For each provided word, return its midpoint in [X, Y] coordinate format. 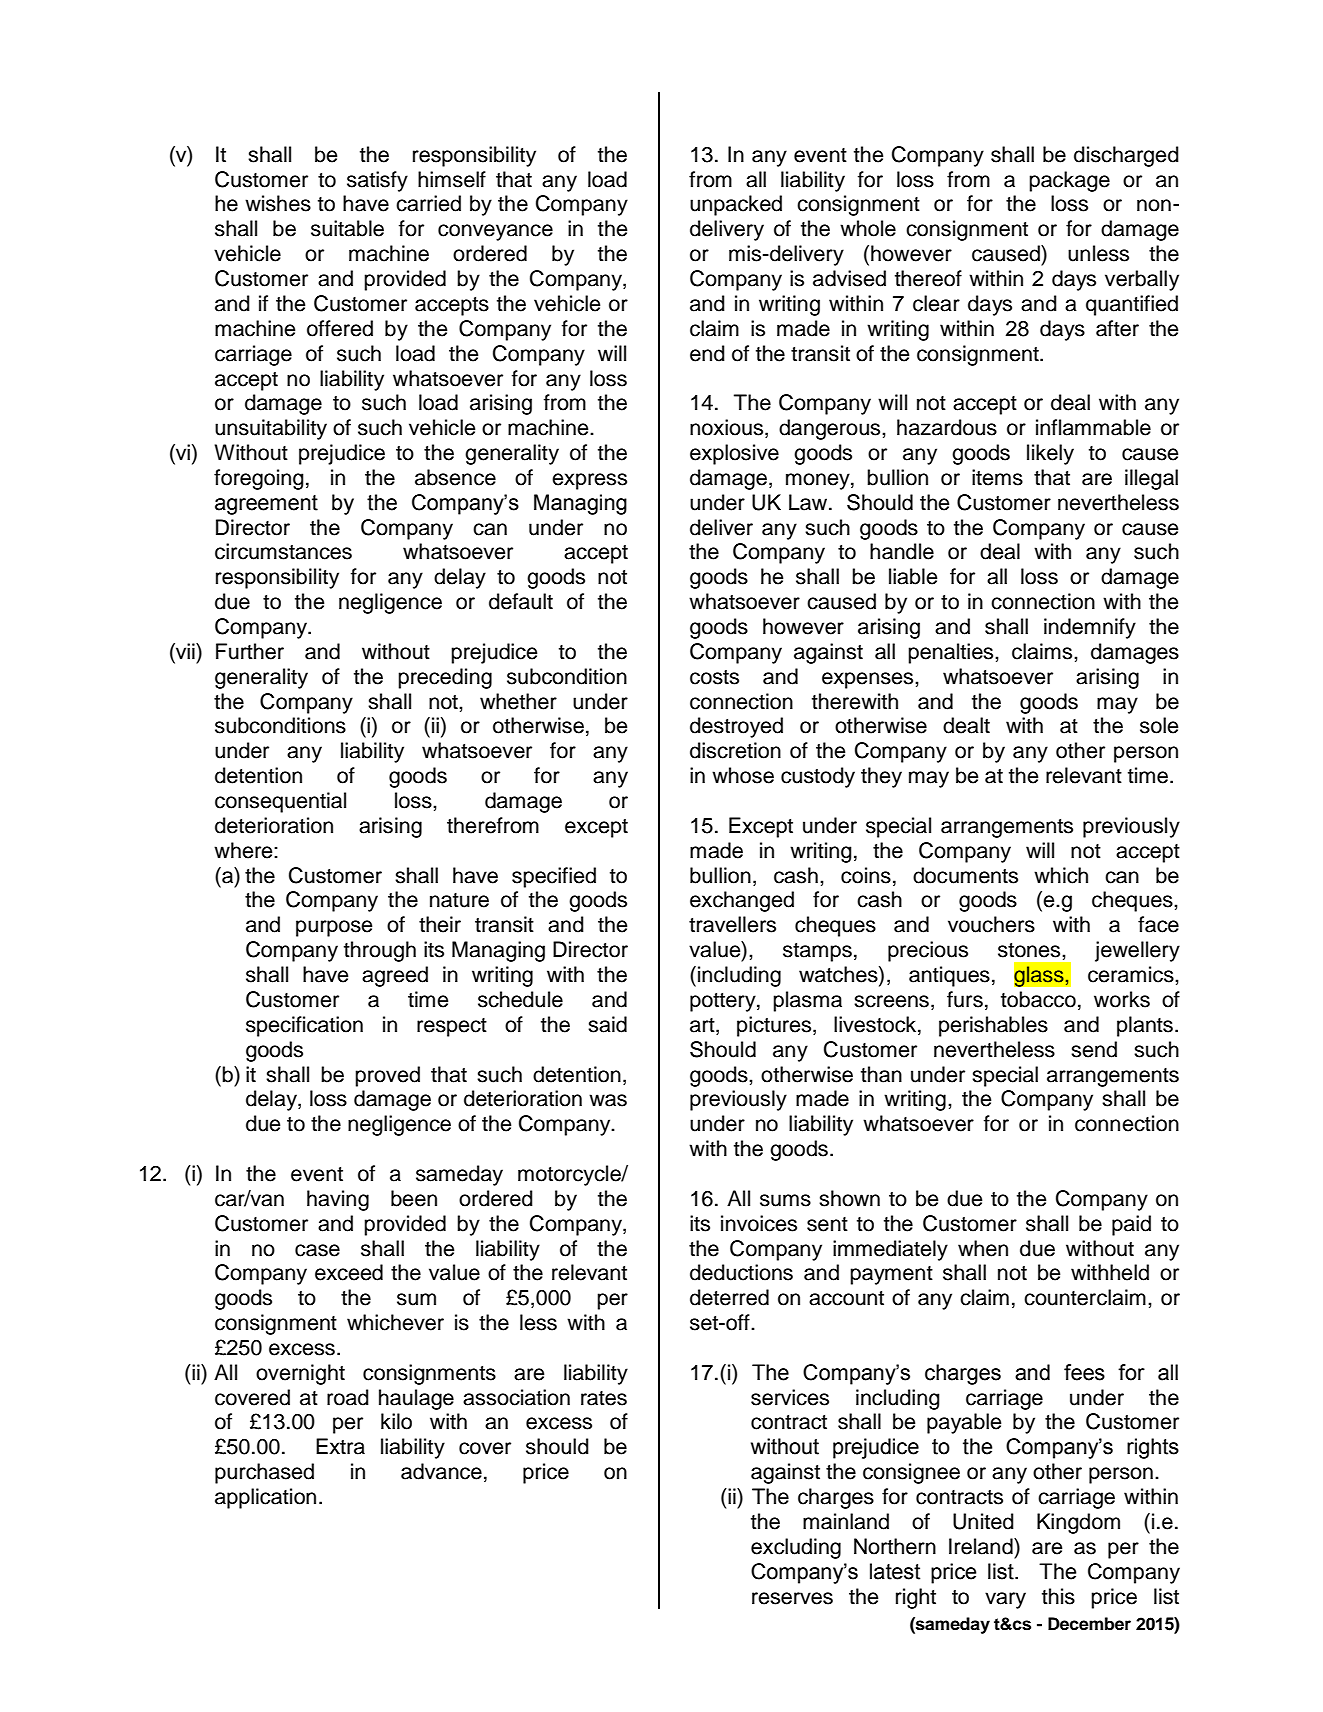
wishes [278, 203]
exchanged [742, 901]
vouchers [991, 924]
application [265, 1498]
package [1069, 181]
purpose [334, 928]
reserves [792, 1598]
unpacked [736, 205]
